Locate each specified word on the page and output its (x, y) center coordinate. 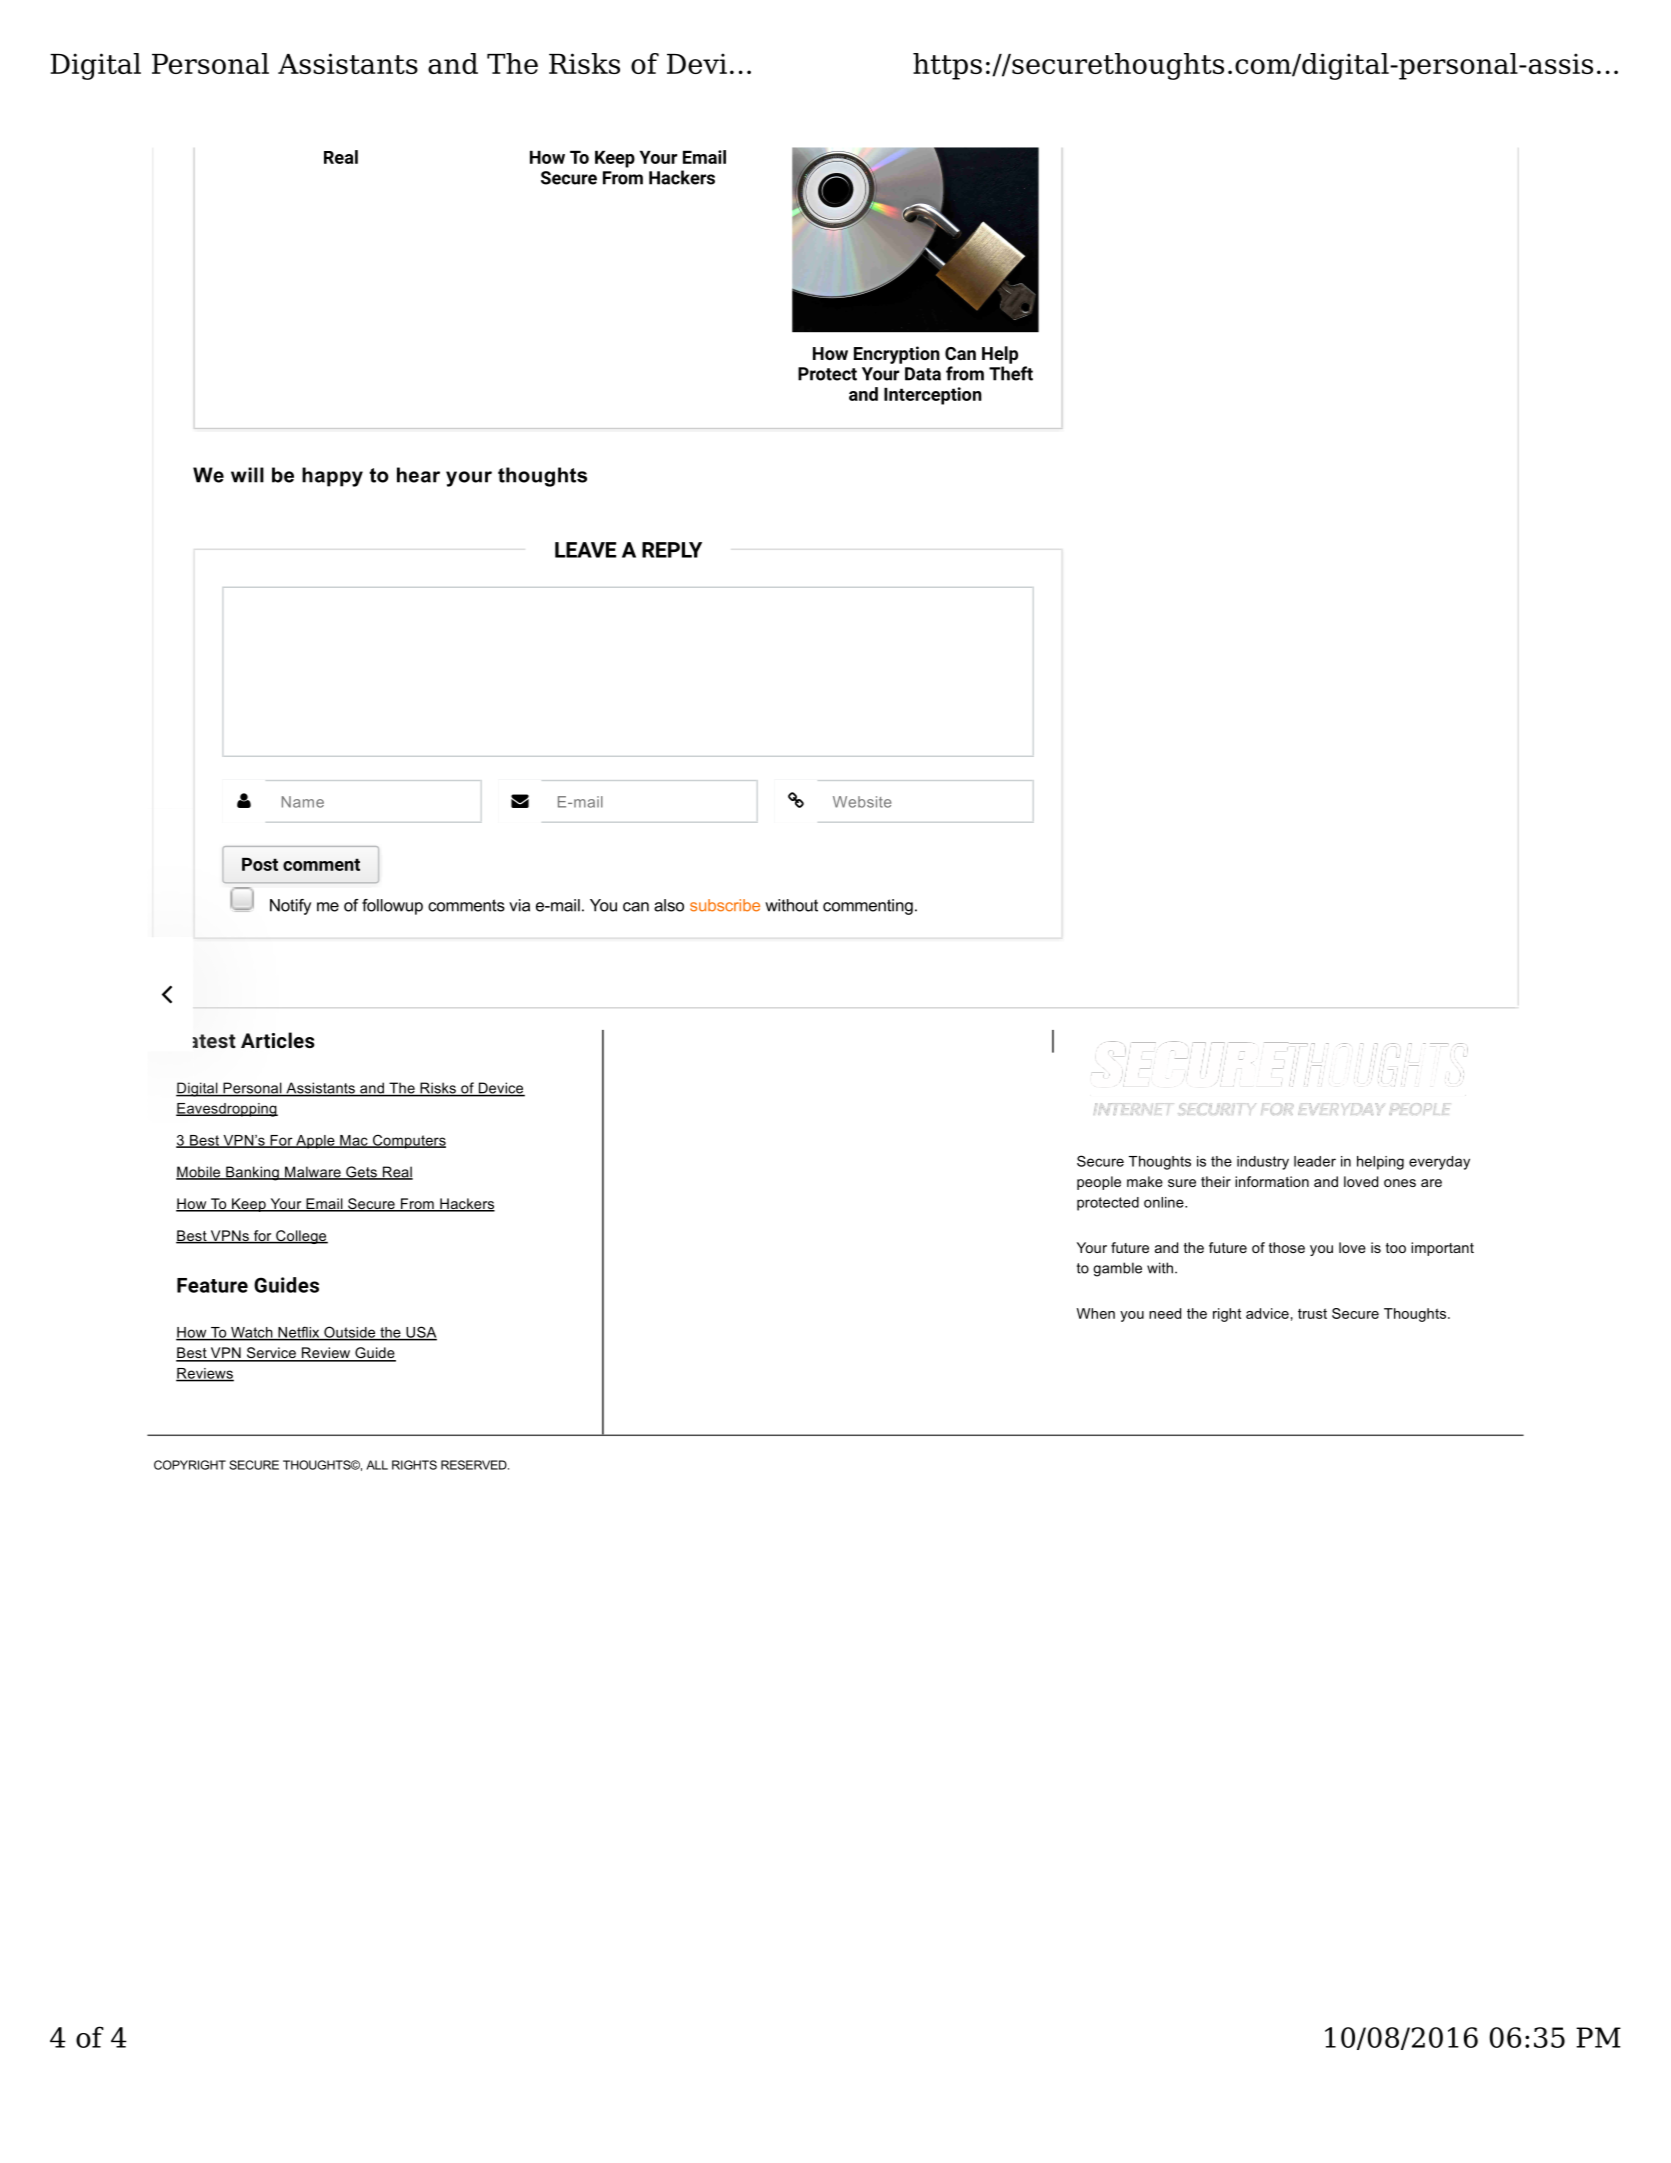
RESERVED (475, 1465)
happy (332, 477)
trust (1312, 1313)
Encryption (897, 355)
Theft (1011, 373)
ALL (377, 1465)
